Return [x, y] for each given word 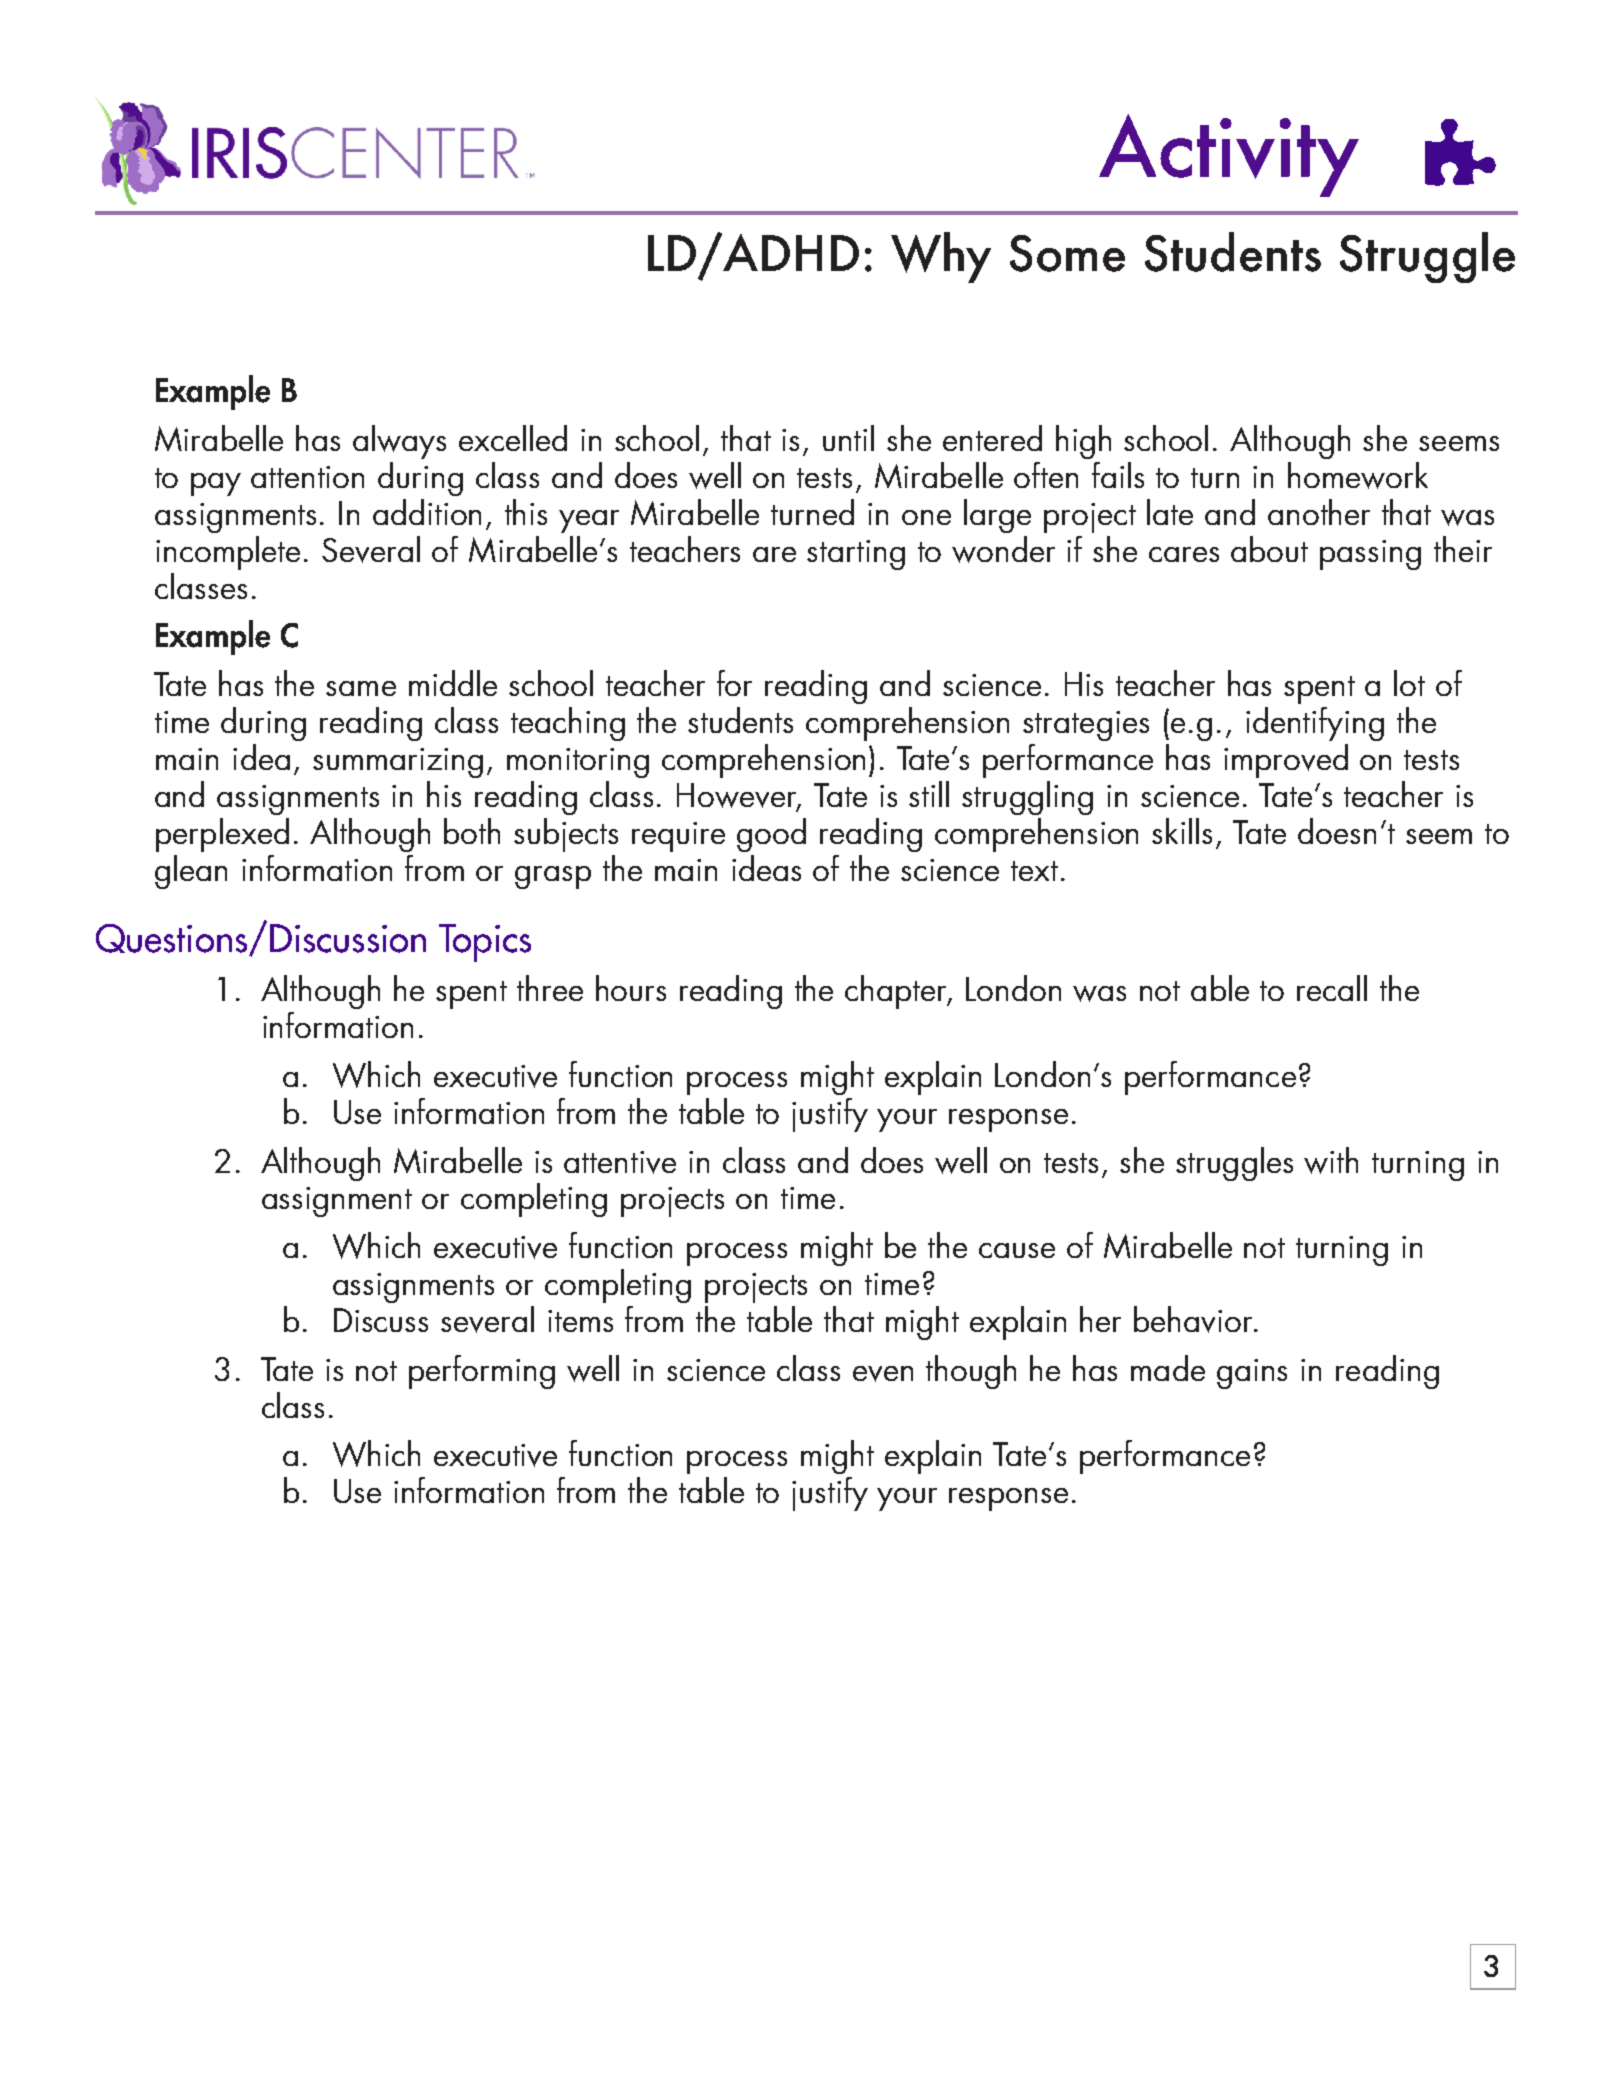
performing [482, 1372]
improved [1286, 761]
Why [941, 257]
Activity [1229, 155]
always [399, 442]
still [929, 794]
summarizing [398, 763]
